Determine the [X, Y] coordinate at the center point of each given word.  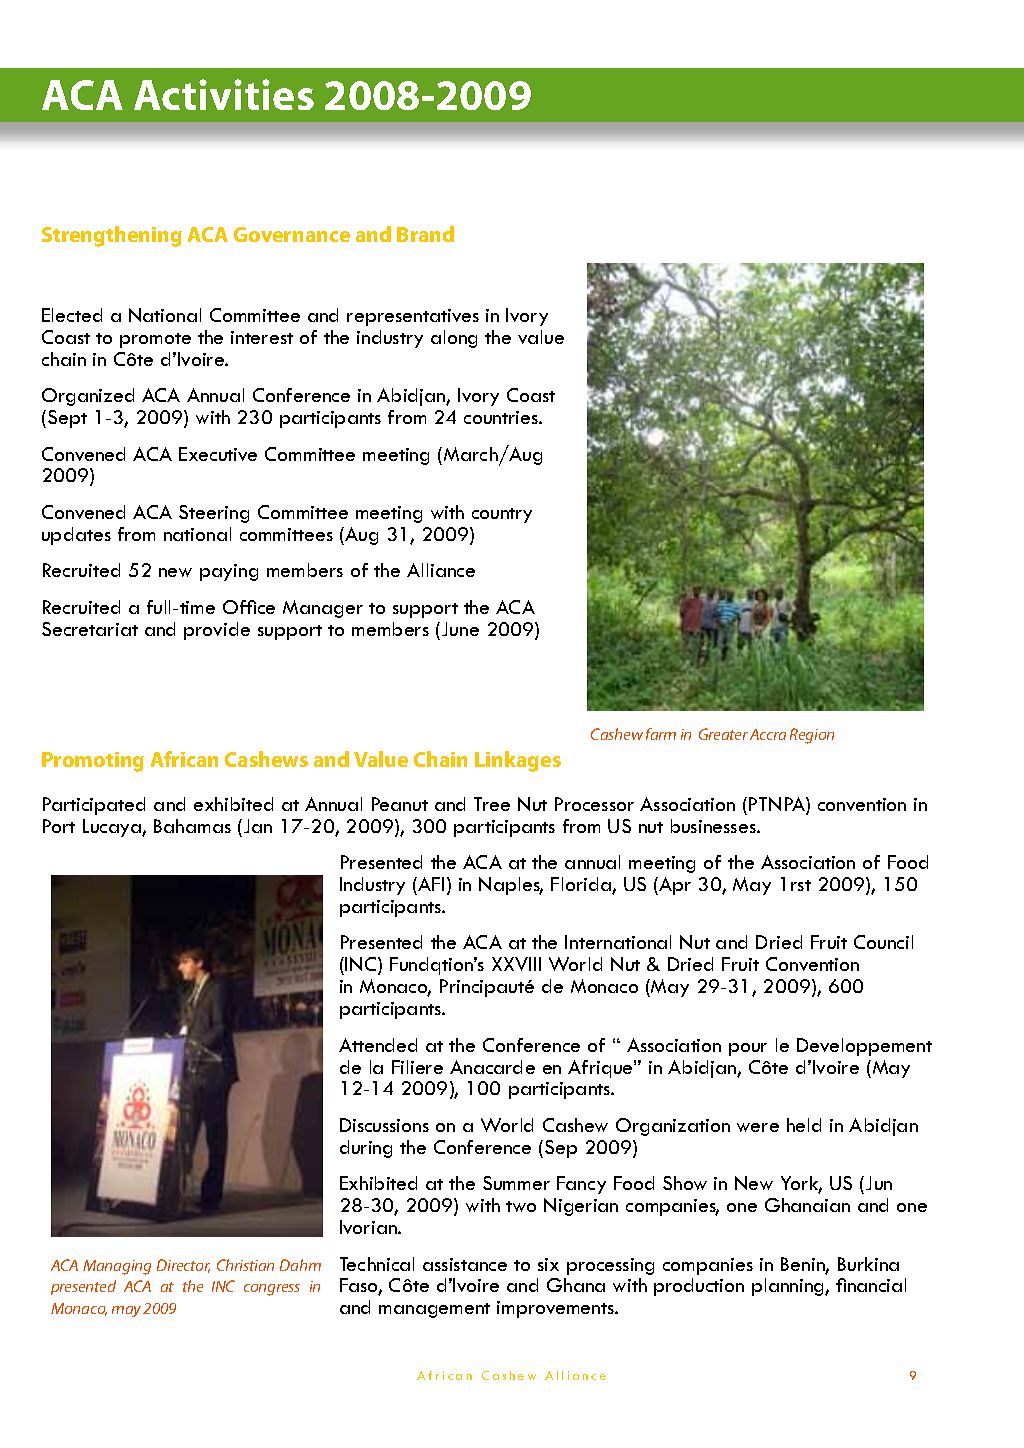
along [454, 339]
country [502, 515]
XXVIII [516, 964]
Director [183, 1266]
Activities [224, 94]
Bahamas [192, 826]
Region [812, 736]
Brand [425, 234]
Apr [674, 886]
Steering [214, 514]
